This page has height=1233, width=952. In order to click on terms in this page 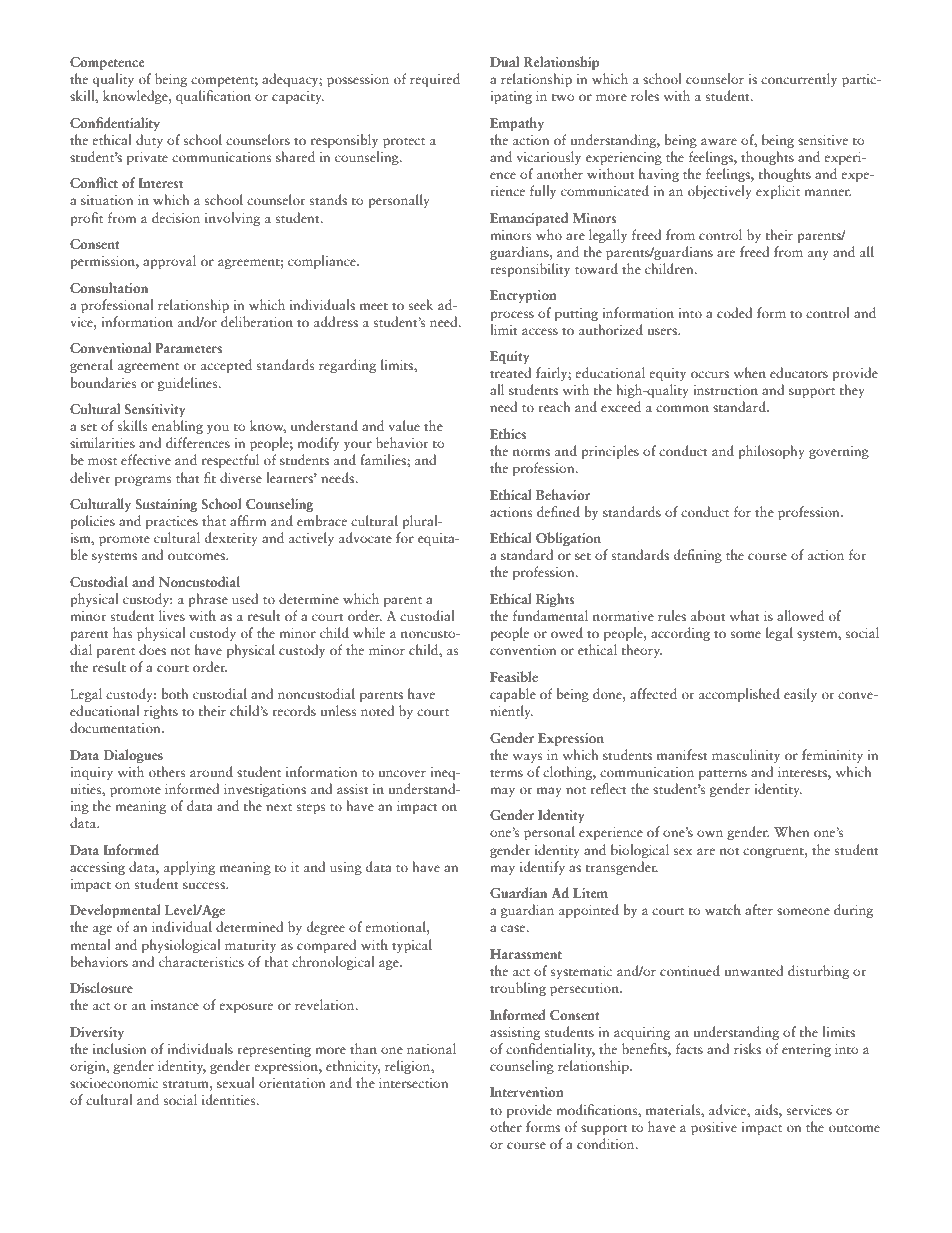, I will do `click(506, 773)`.
